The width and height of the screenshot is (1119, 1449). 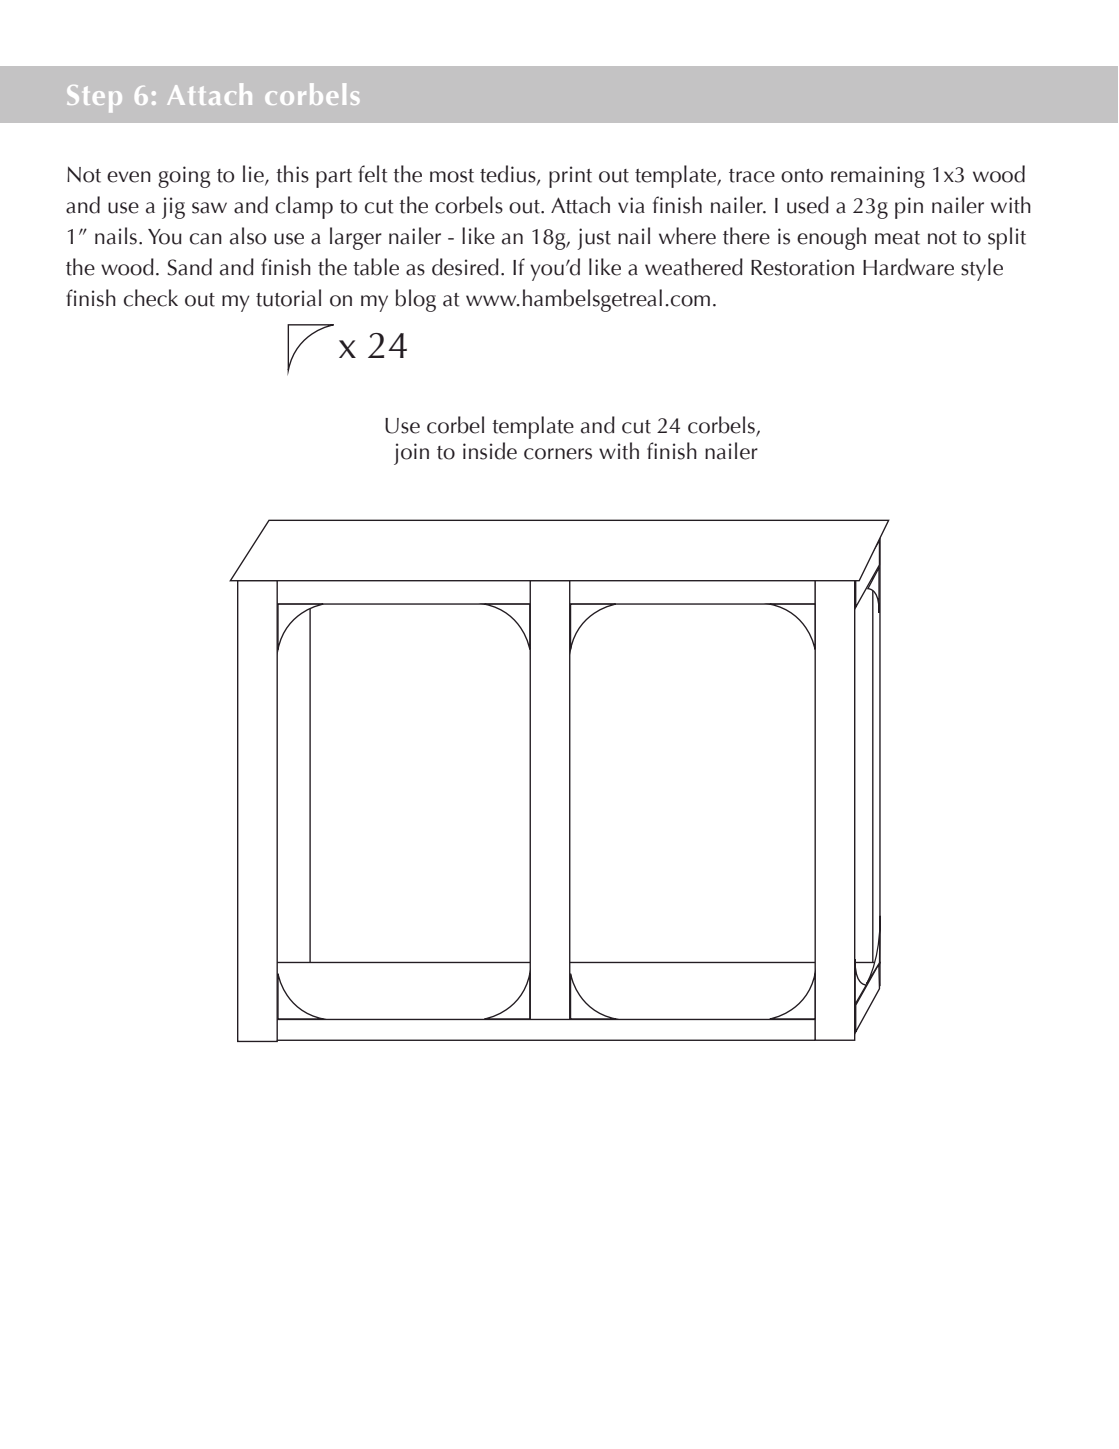 What do you see at coordinates (558, 454) in the screenshot?
I see `corners` at bounding box center [558, 454].
